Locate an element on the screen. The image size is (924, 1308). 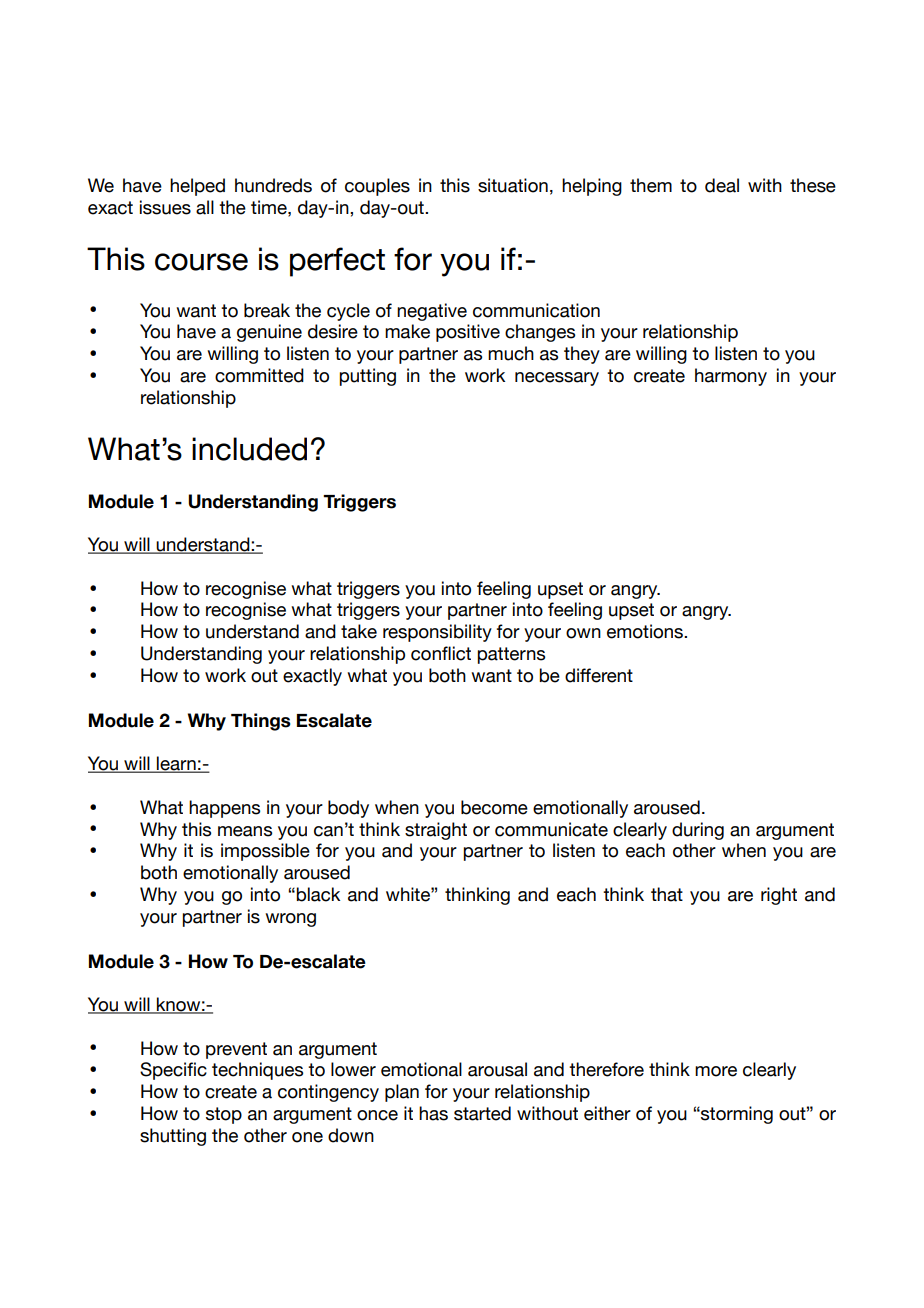
stop is located at coordinates (224, 1115).
